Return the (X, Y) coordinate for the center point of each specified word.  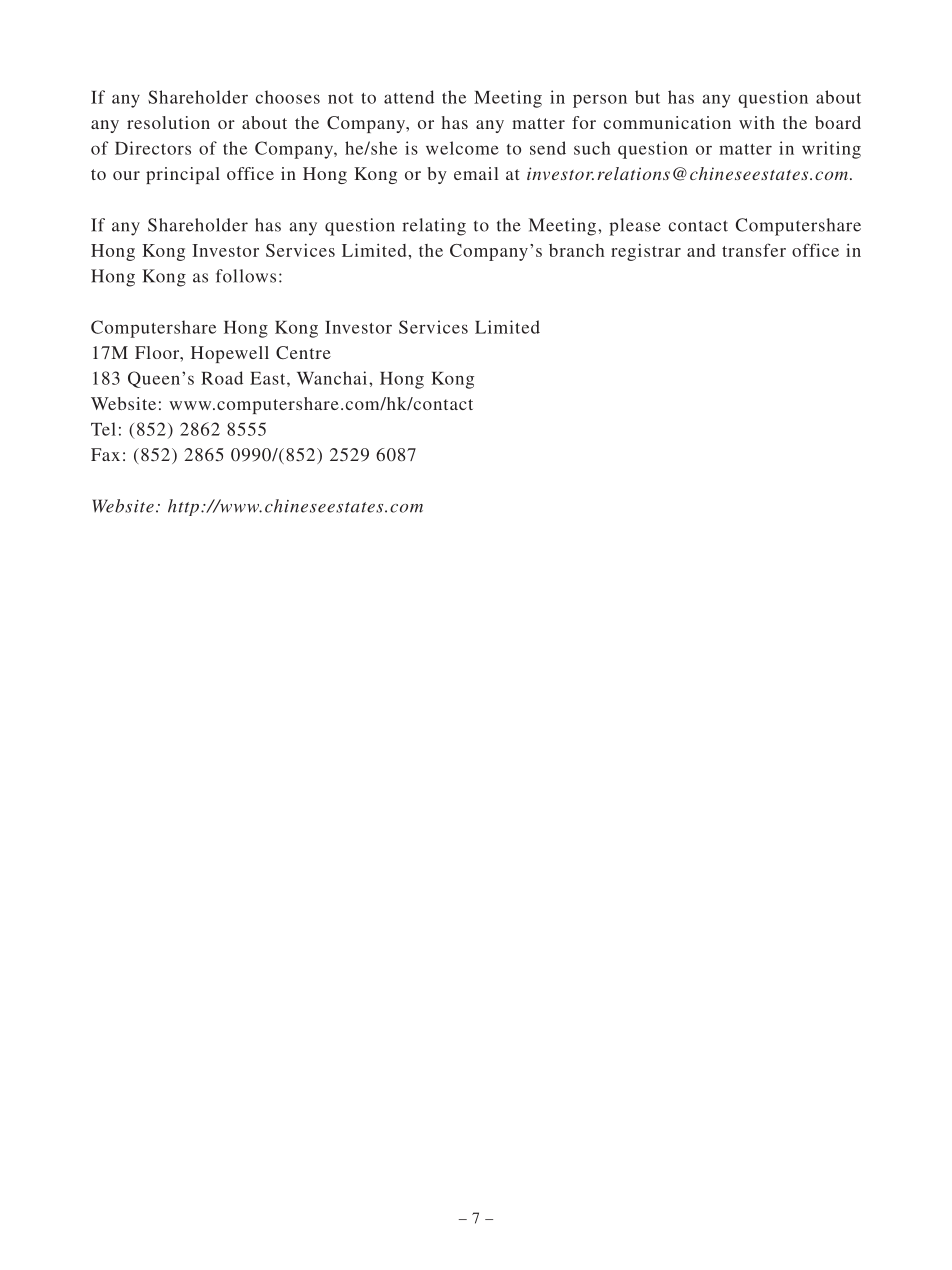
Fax (105, 454)
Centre (303, 352)
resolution (168, 122)
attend (409, 97)
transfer (754, 250)
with (757, 122)
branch (577, 250)
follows (246, 276)
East (269, 378)
